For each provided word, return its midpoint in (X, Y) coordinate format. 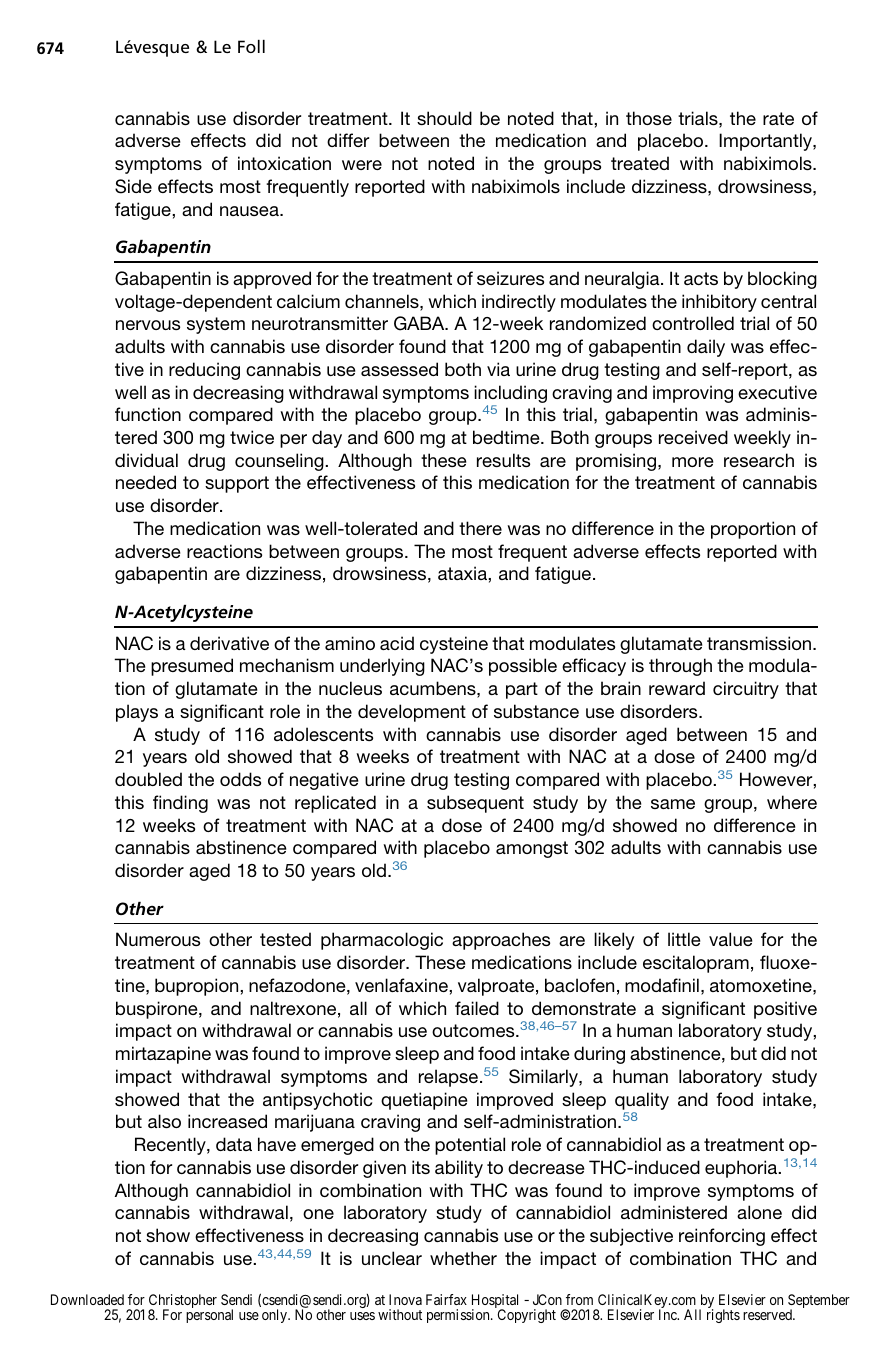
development (412, 713)
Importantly (766, 142)
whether (463, 1258)
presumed (192, 667)
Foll (251, 46)
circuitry (746, 690)
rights (723, 1316)
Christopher (183, 1302)
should (444, 118)
